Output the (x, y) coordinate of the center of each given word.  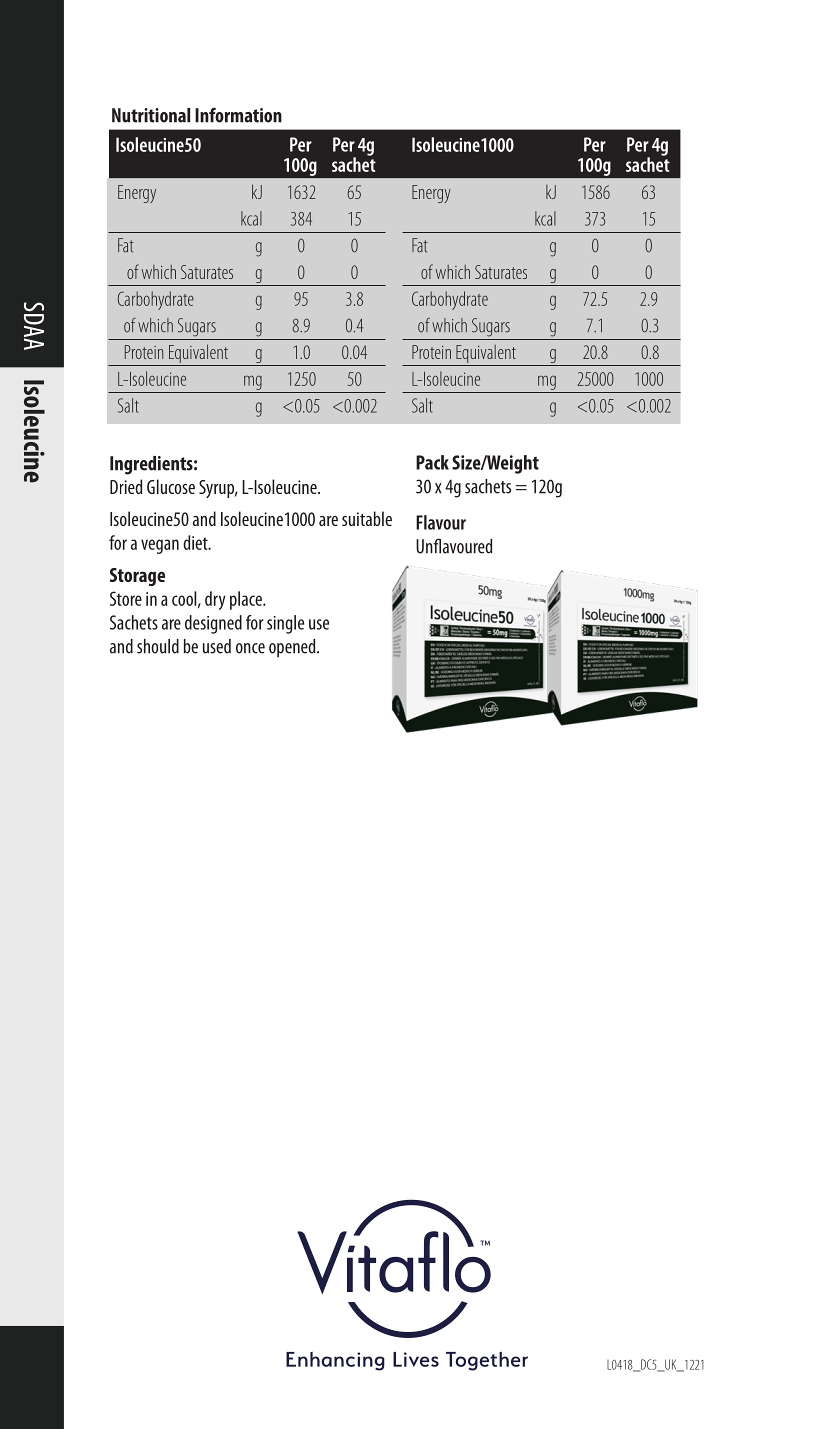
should (158, 646)
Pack (432, 462)
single (285, 624)
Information (238, 115)
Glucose (171, 486)
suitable (367, 518)
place (247, 600)
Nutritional (151, 115)
